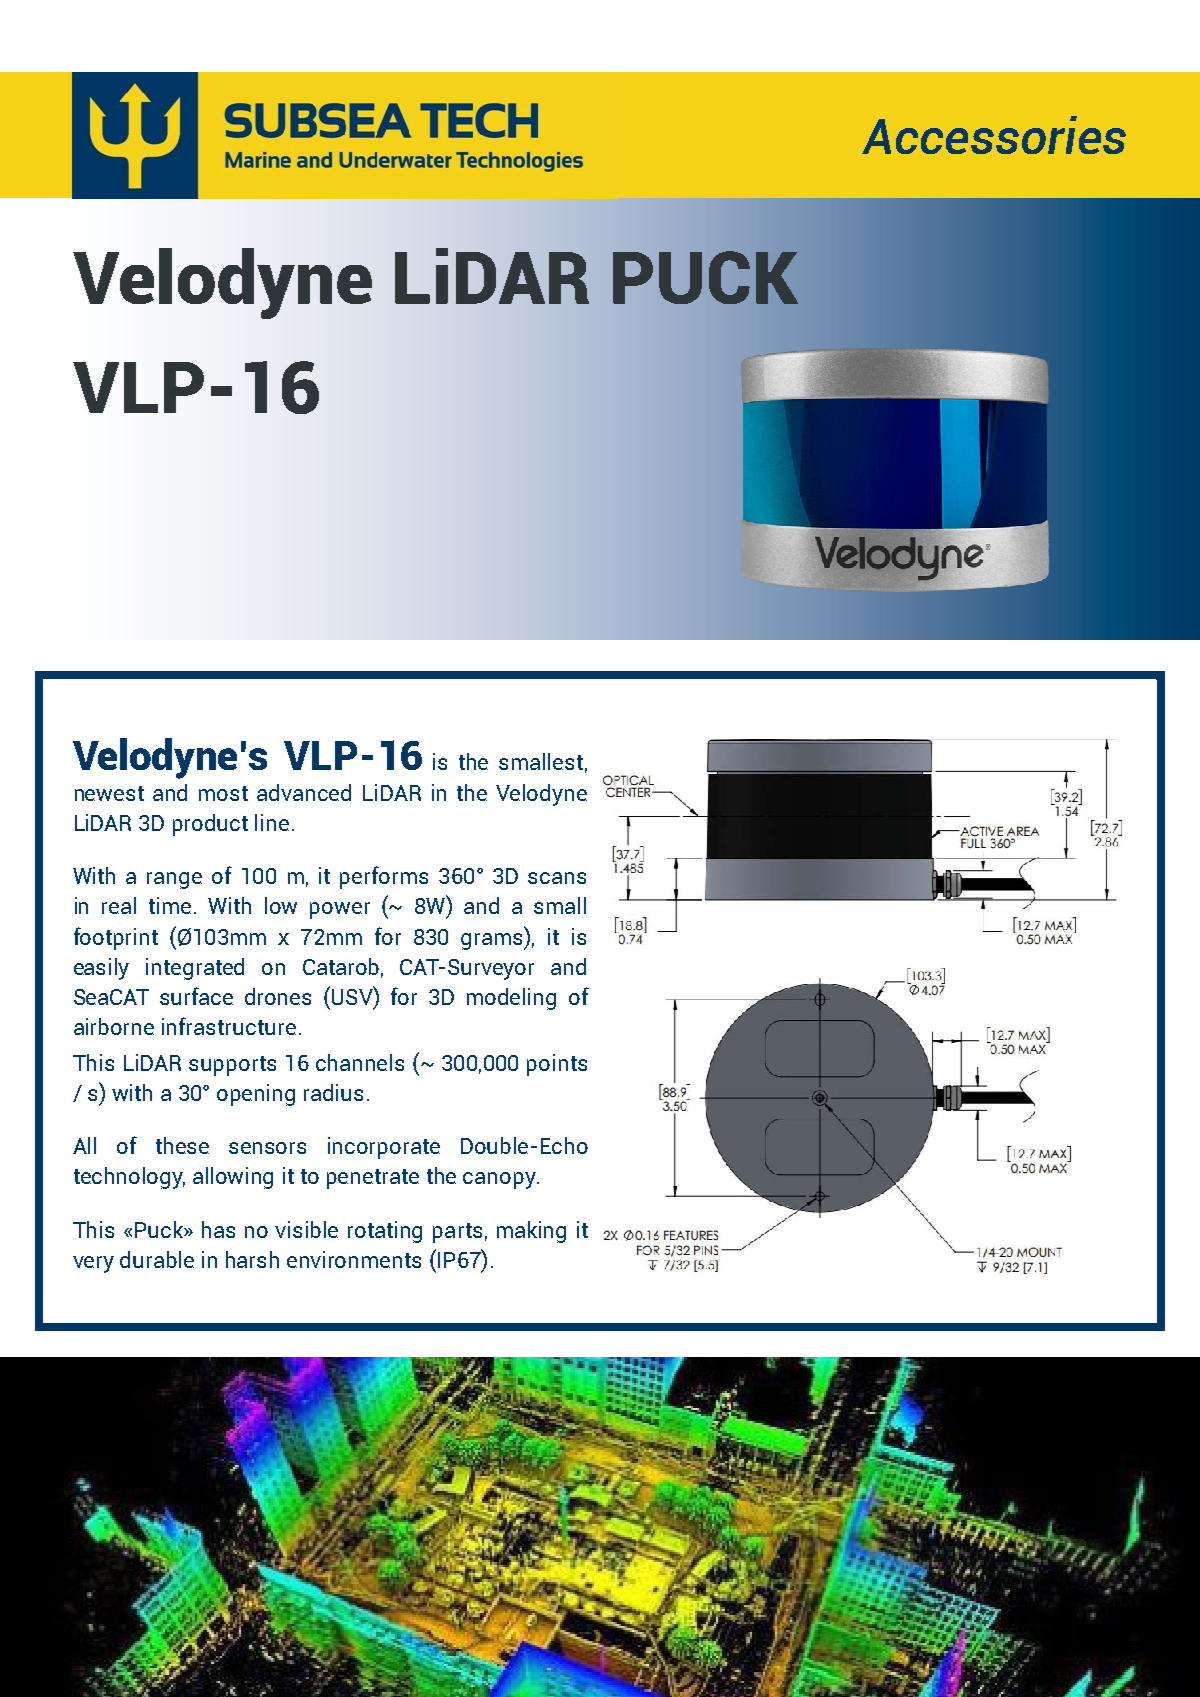  Describe the element at coordinates (994, 135) in the page. I see `Accessories` at that location.
